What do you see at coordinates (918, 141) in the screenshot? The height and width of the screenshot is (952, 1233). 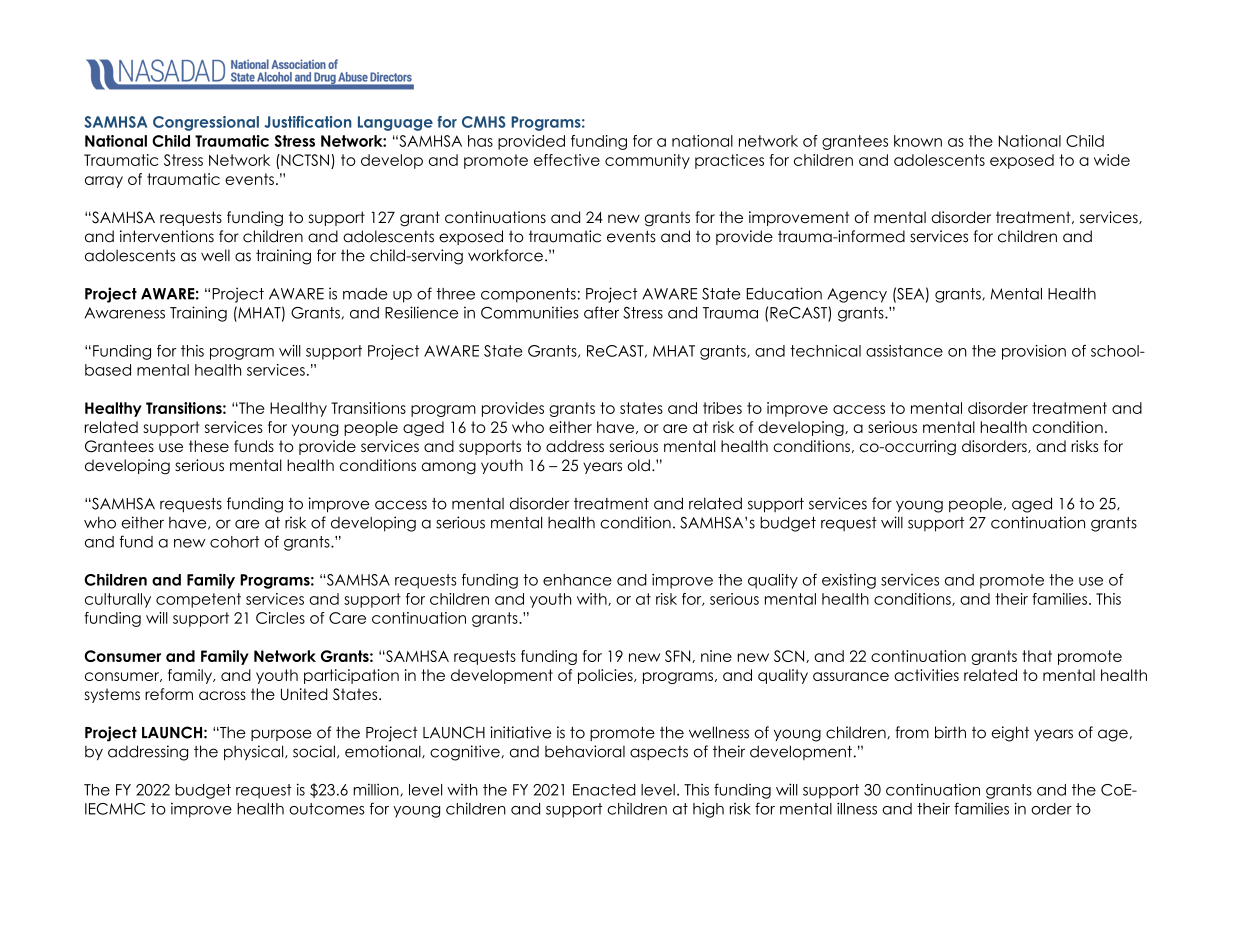 I see `known` at bounding box center [918, 141].
